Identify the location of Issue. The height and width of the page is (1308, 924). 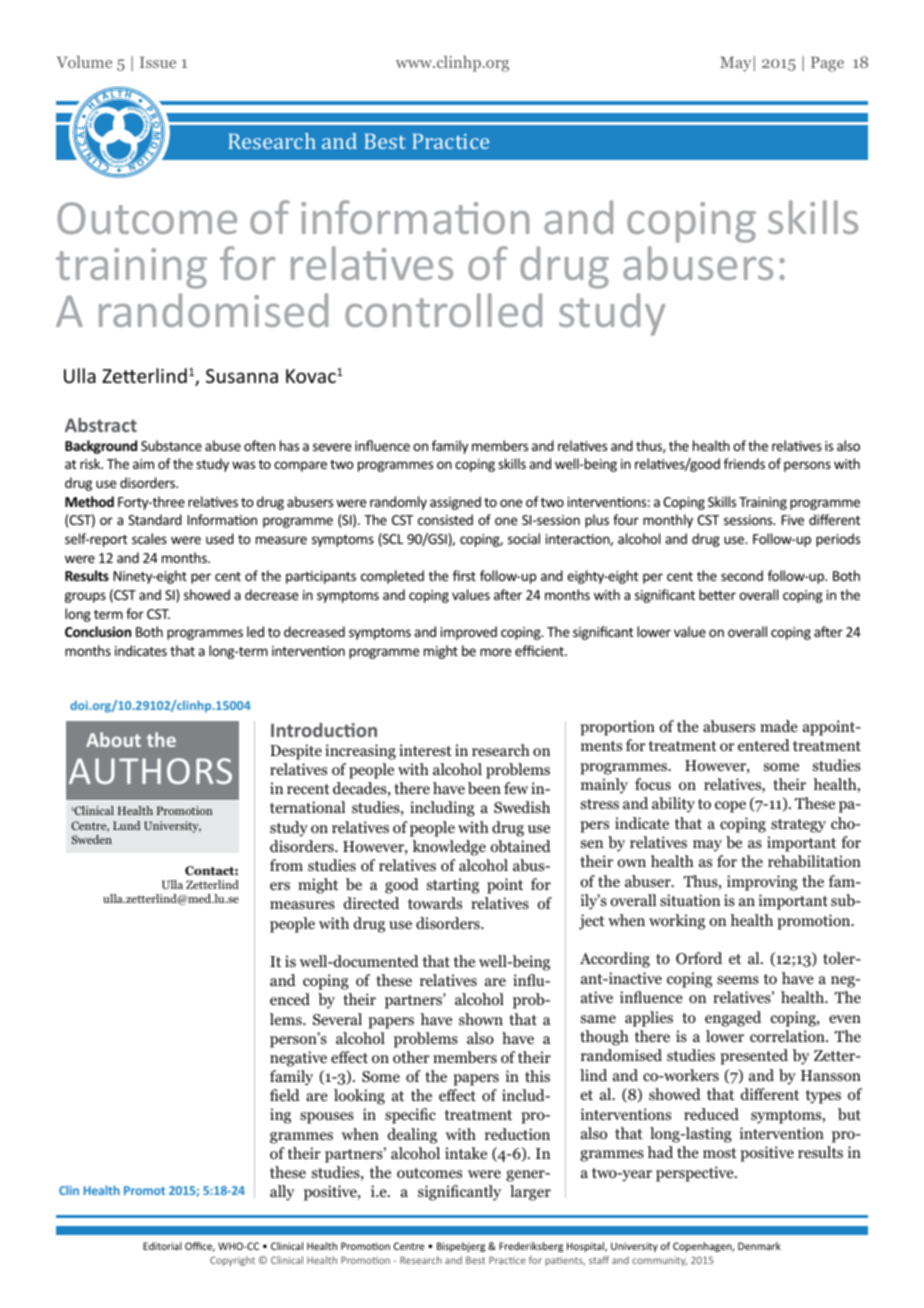
(158, 62).
